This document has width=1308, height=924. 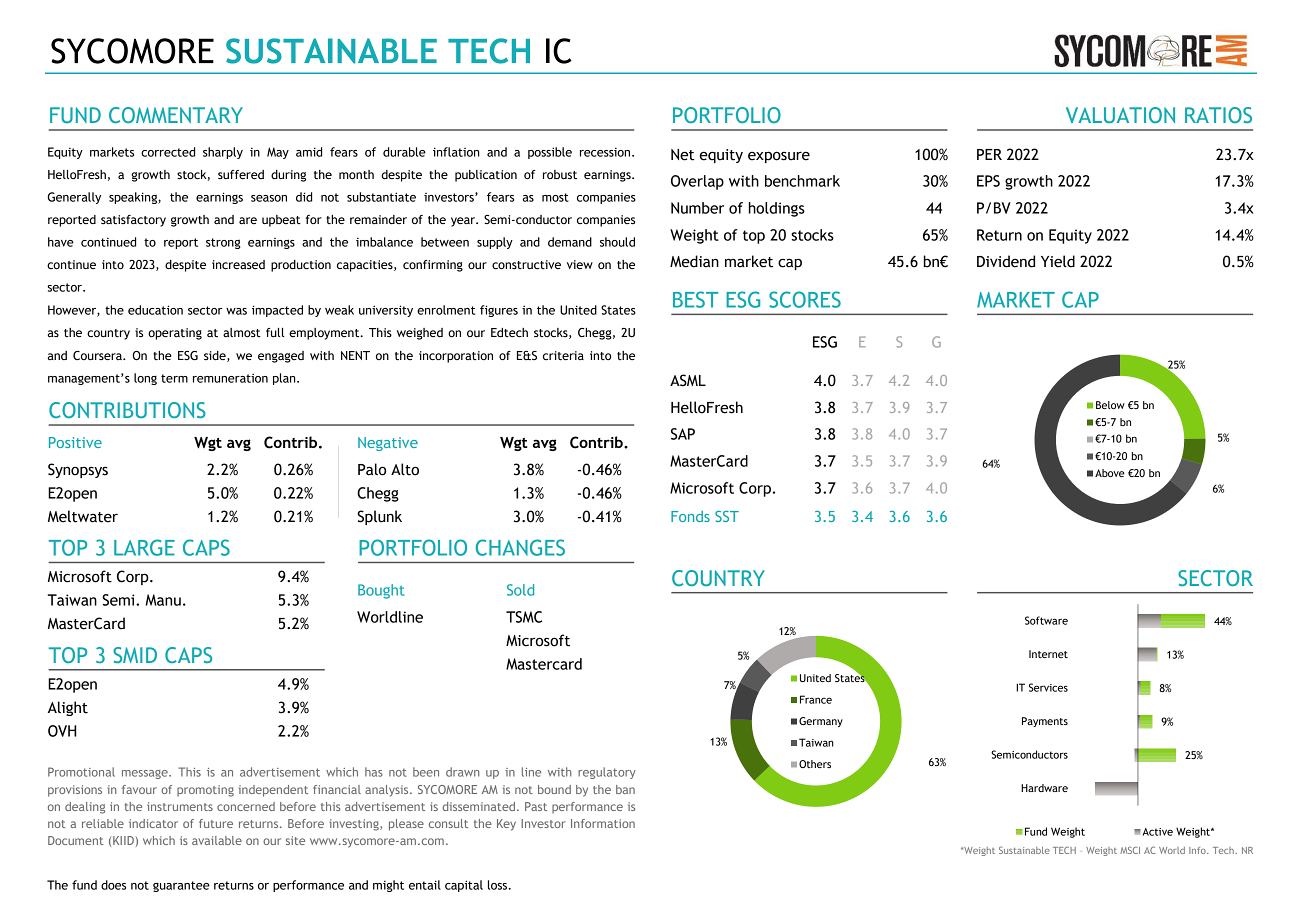 I want to click on VALUATION, so click(x=1120, y=115).
